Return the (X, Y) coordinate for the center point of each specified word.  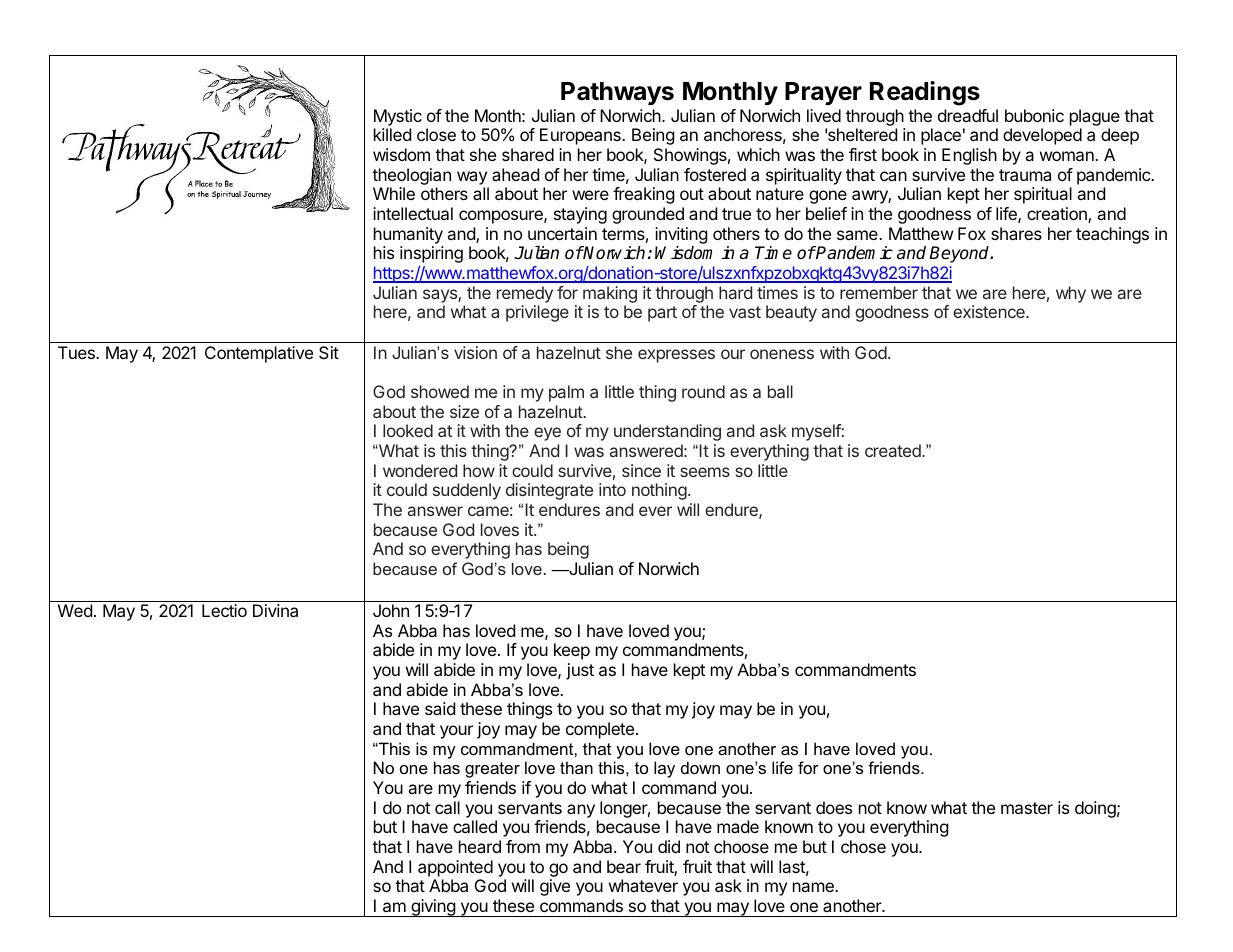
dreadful (968, 115)
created (894, 450)
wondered (420, 470)
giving (433, 908)
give (555, 887)
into (612, 489)
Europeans (581, 136)
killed (392, 134)
